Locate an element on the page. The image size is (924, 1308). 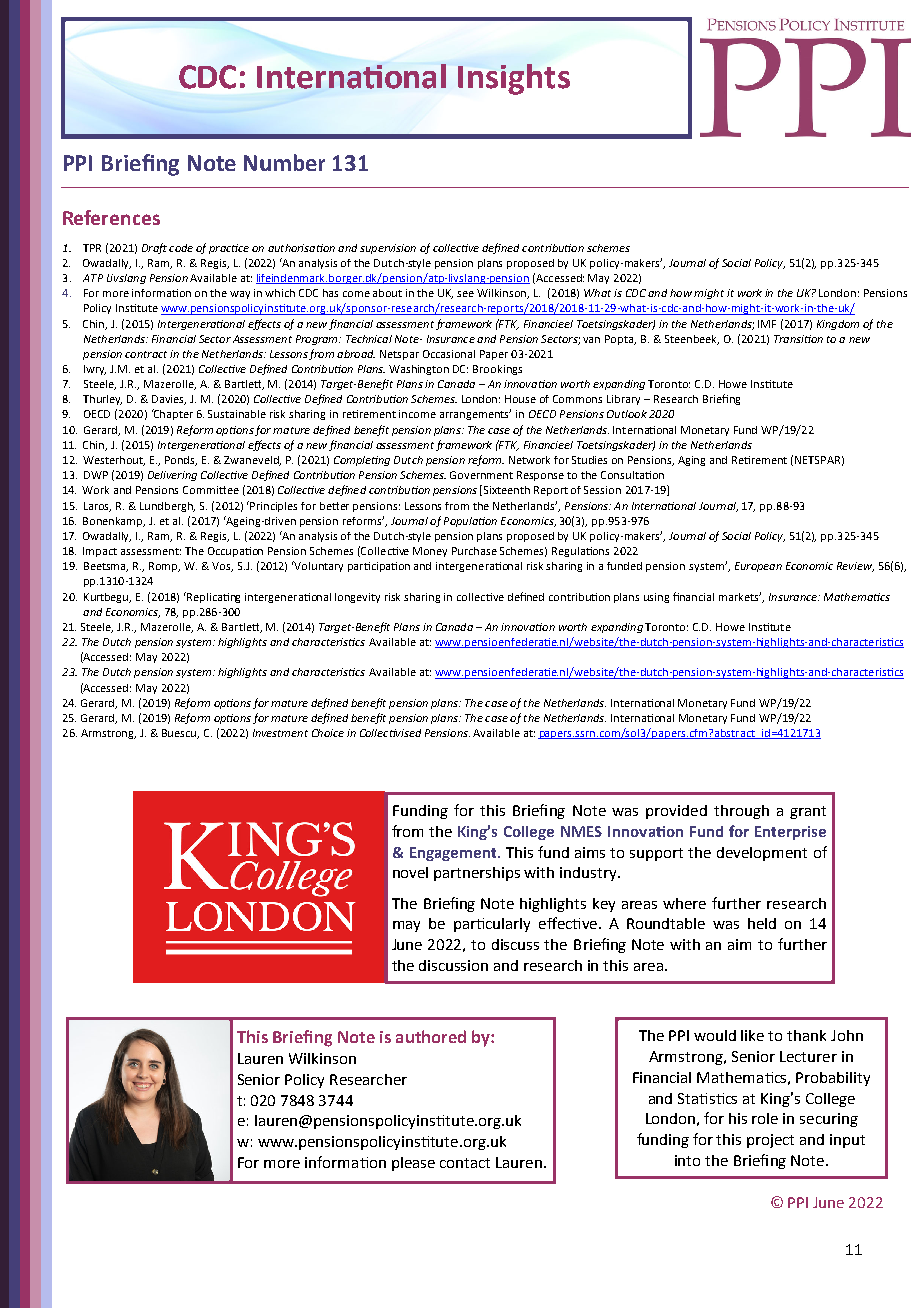
IMF is located at coordinates (767, 324).
